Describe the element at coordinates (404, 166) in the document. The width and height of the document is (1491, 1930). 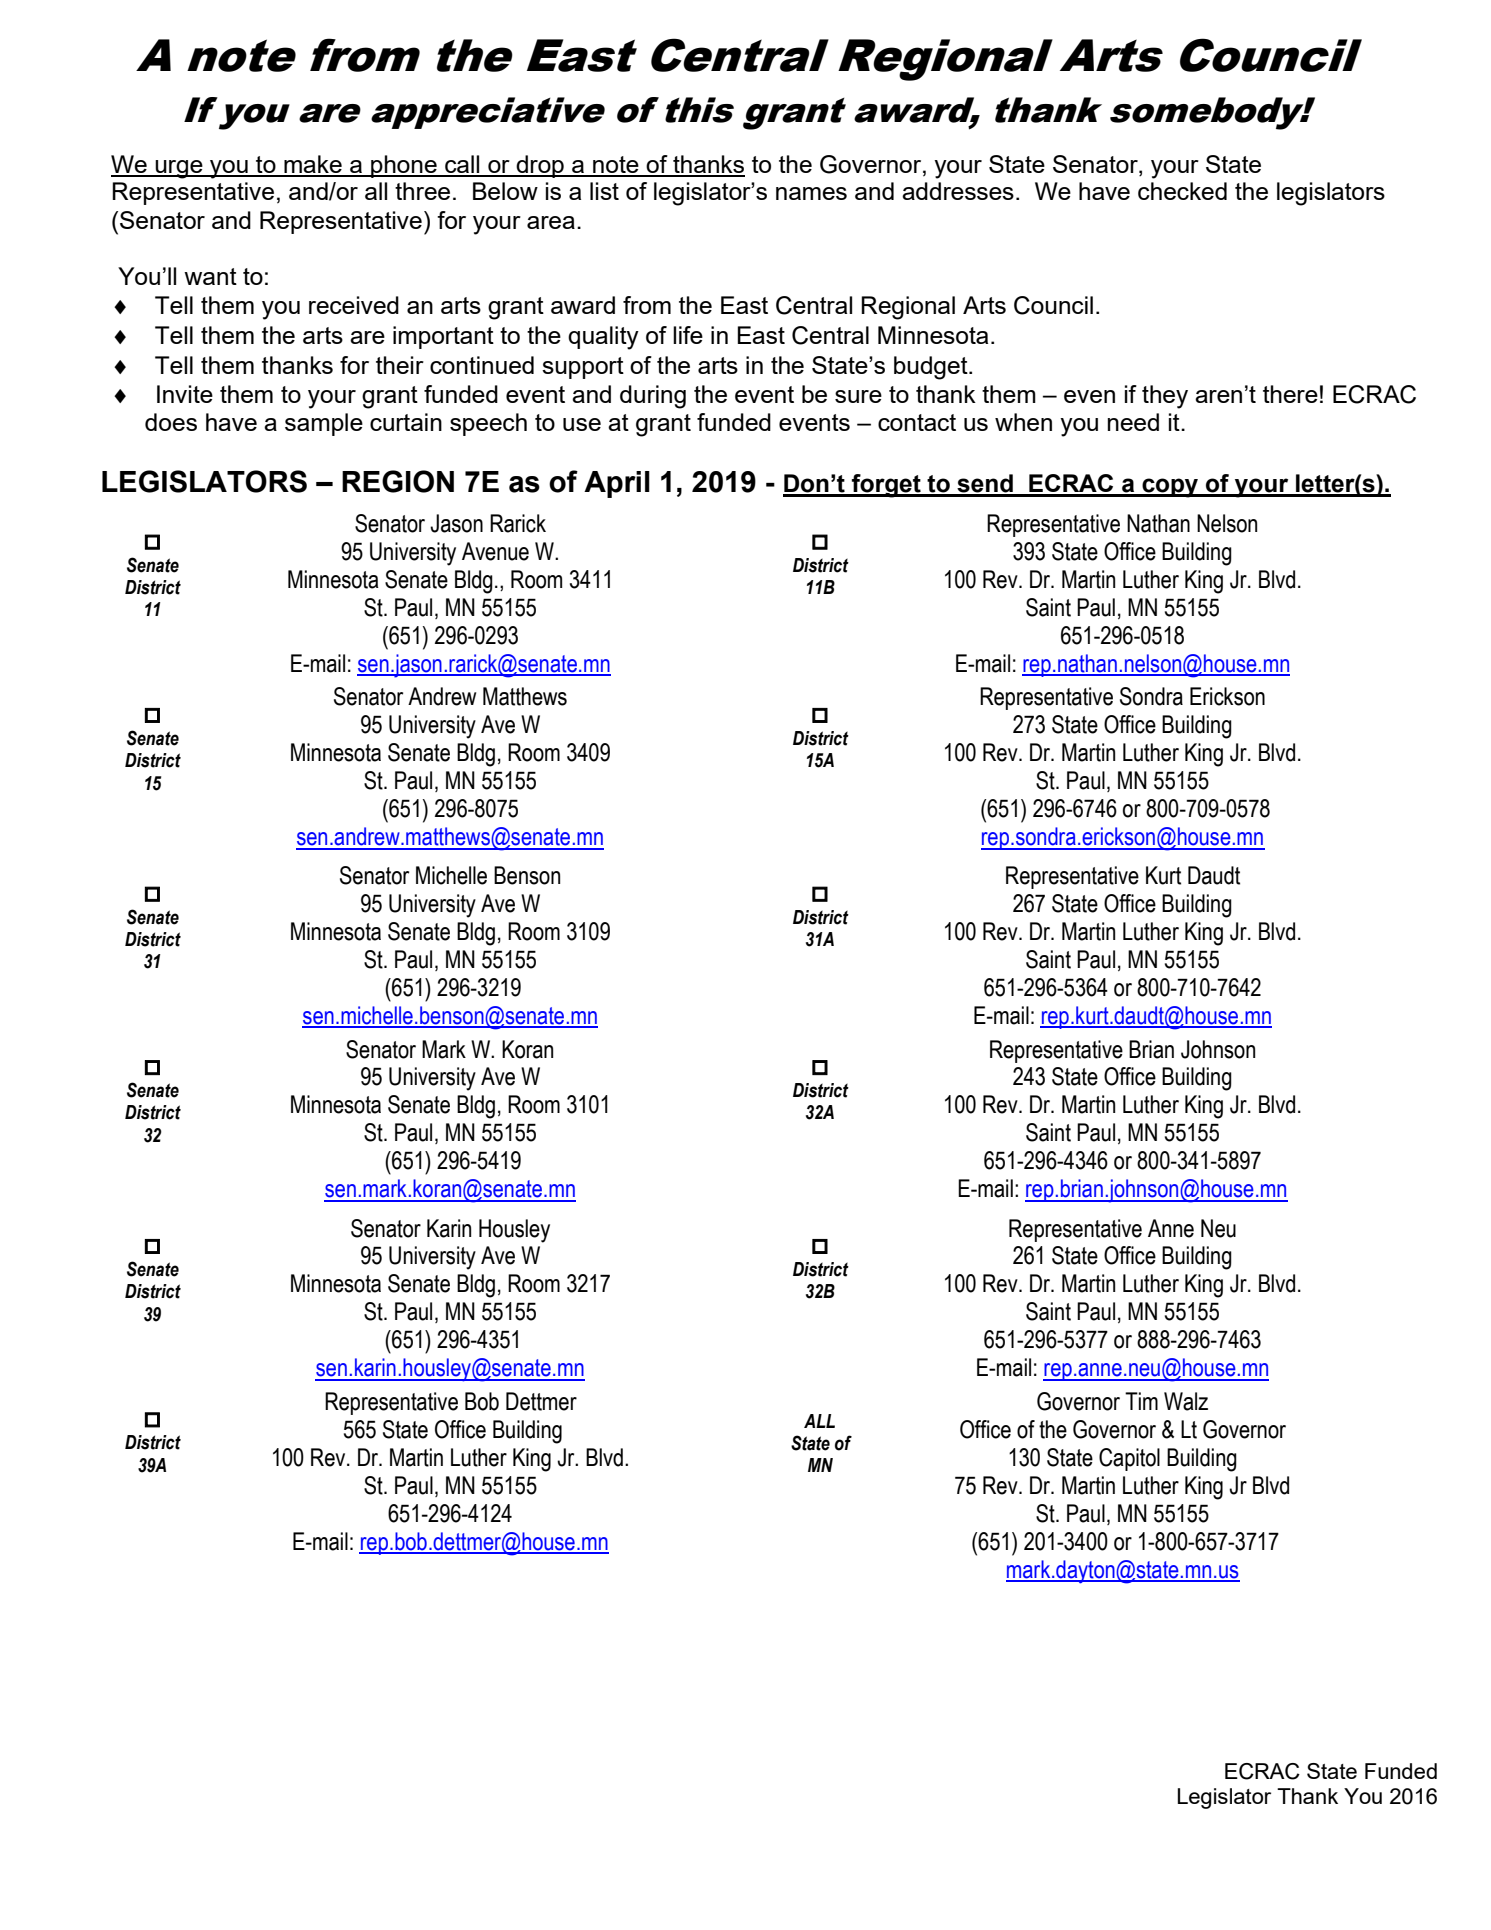
I see `phone` at that location.
